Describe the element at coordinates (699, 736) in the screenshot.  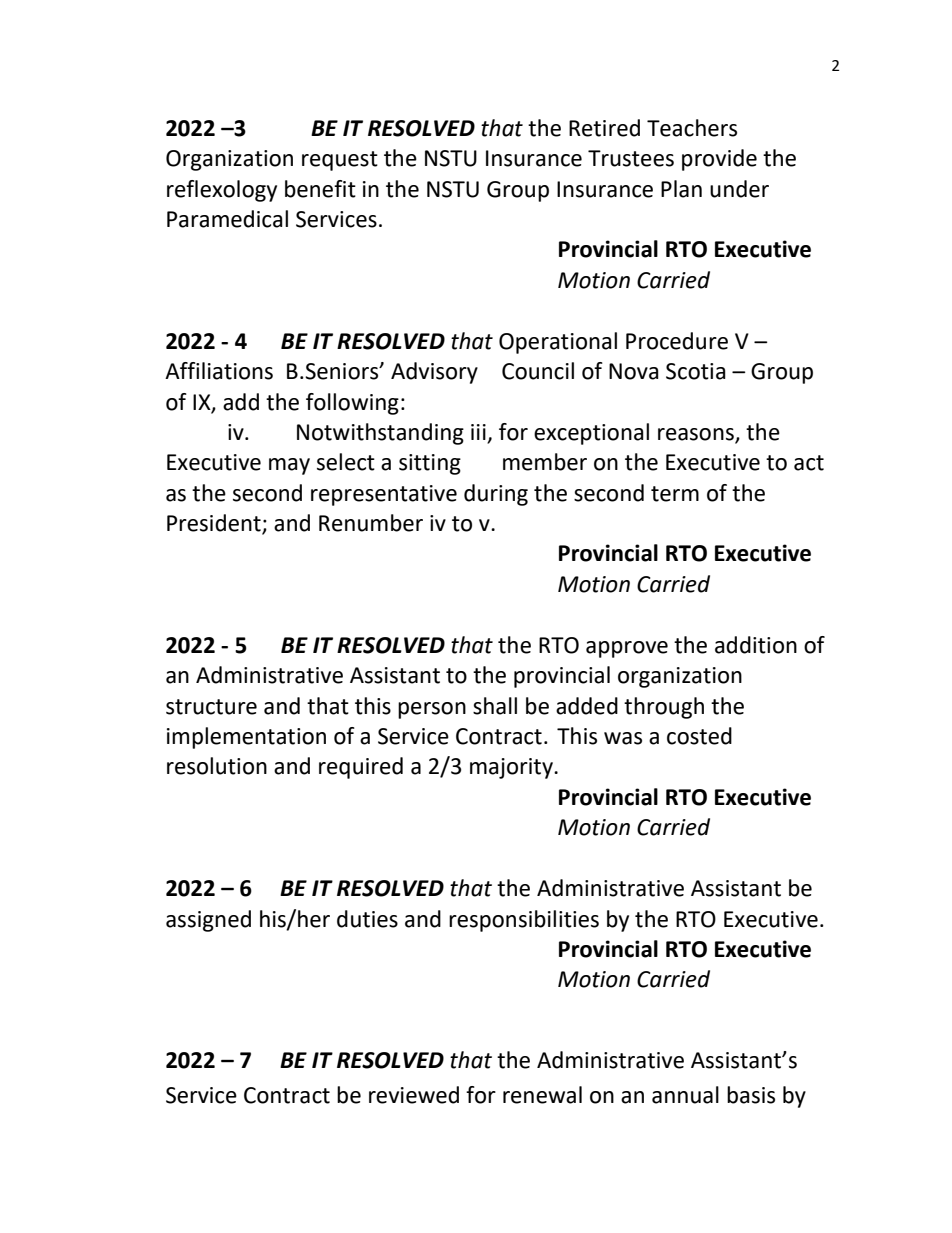
I see `costed` at that location.
